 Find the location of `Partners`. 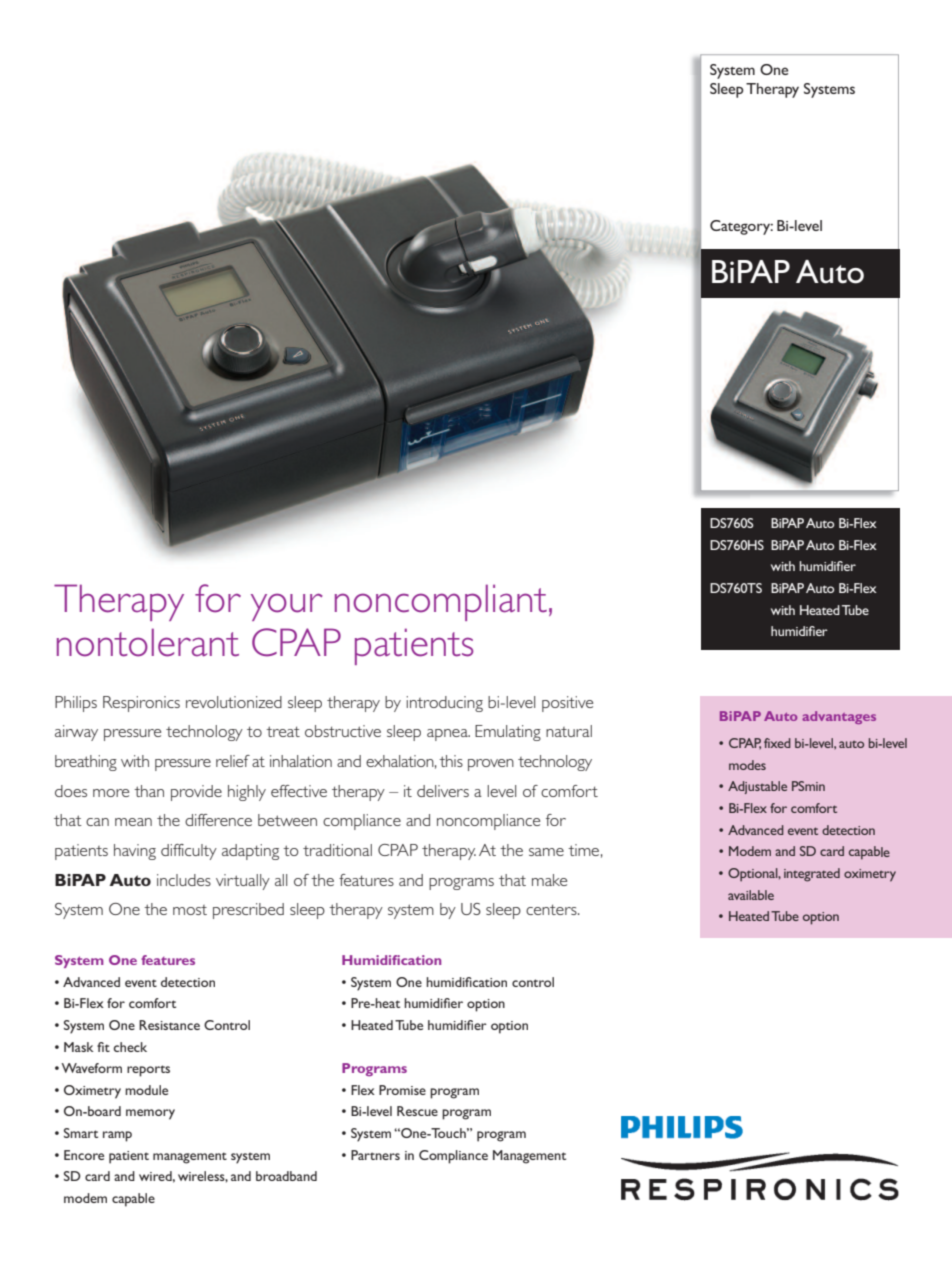

Partners is located at coordinates (375, 1155).
